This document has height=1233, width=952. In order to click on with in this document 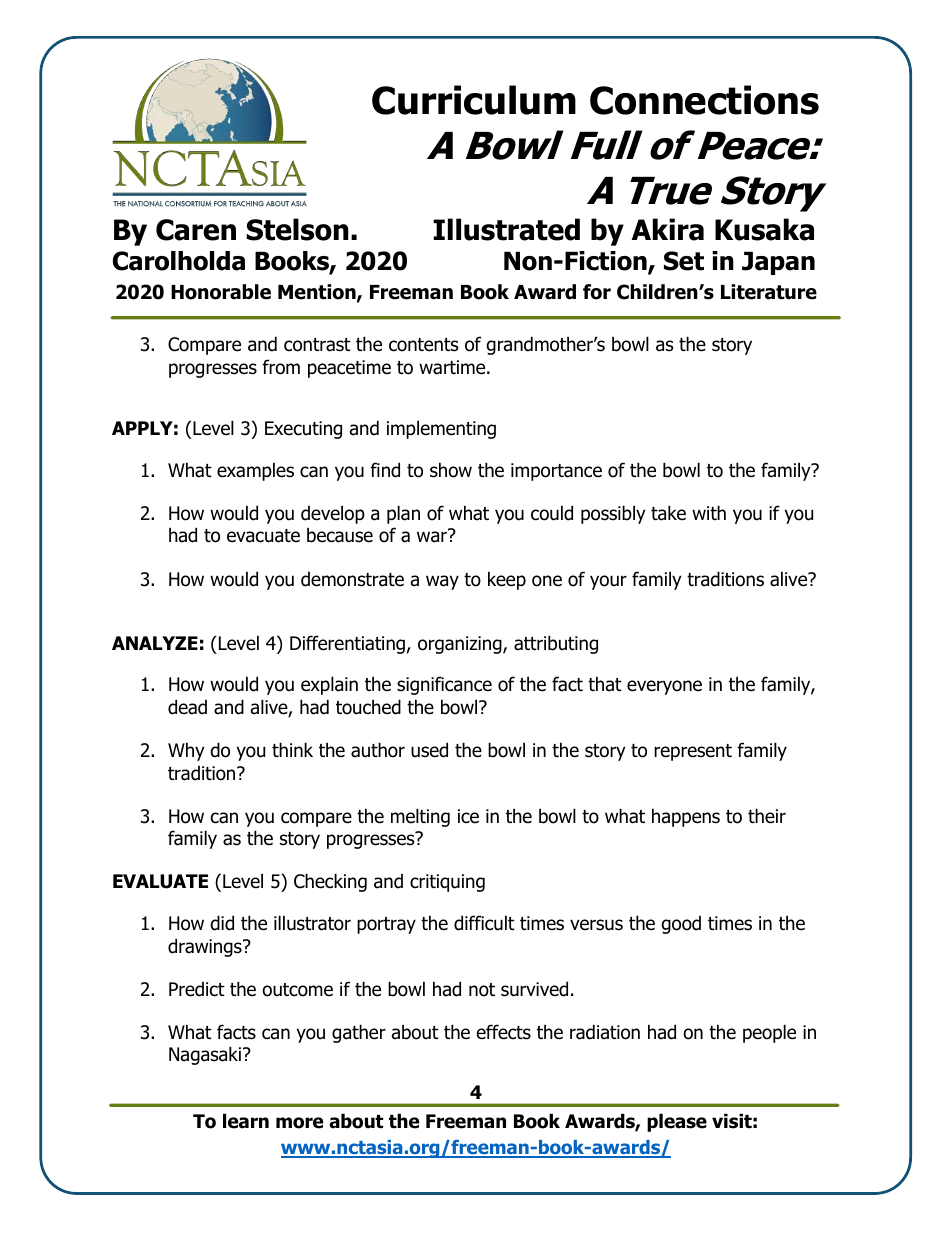, I will do `click(709, 512)`.
